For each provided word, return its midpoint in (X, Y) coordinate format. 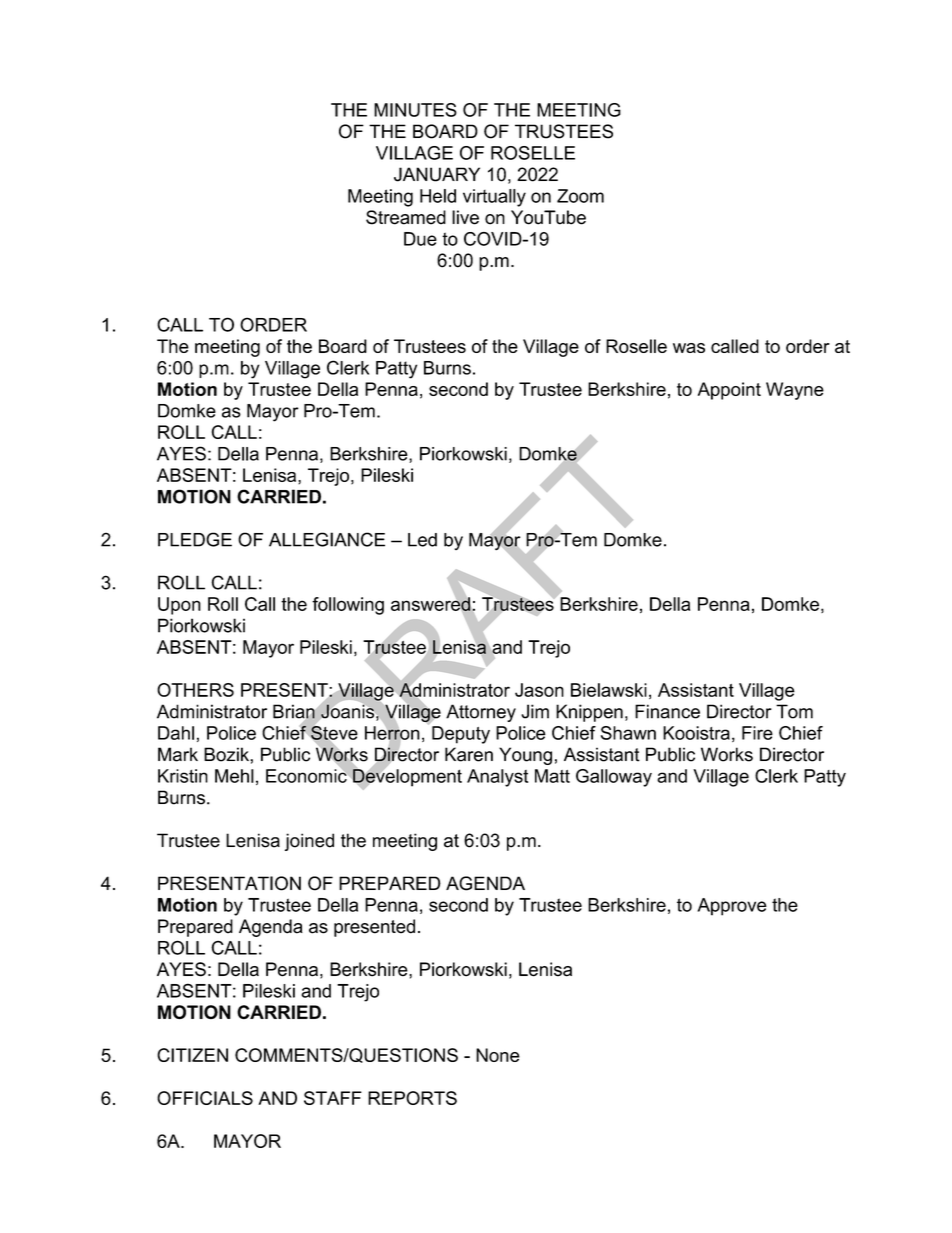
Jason (539, 690)
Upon (179, 606)
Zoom (580, 196)
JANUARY (437, 174)
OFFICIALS (205, 1098)
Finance (667, 711)
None (498, 1055)
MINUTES (415, 110)
